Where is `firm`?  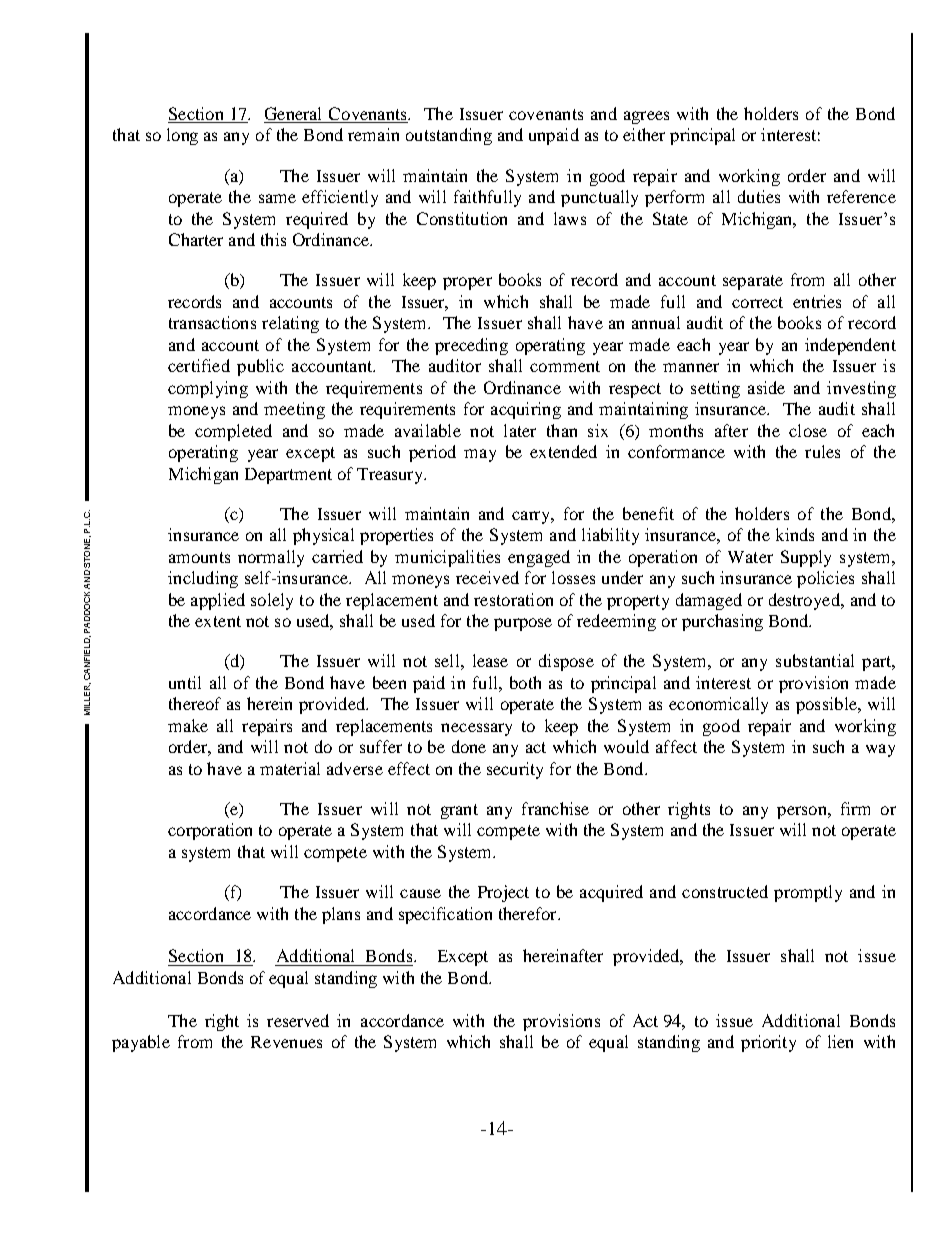
firm is located at coordinates (855, 808).
